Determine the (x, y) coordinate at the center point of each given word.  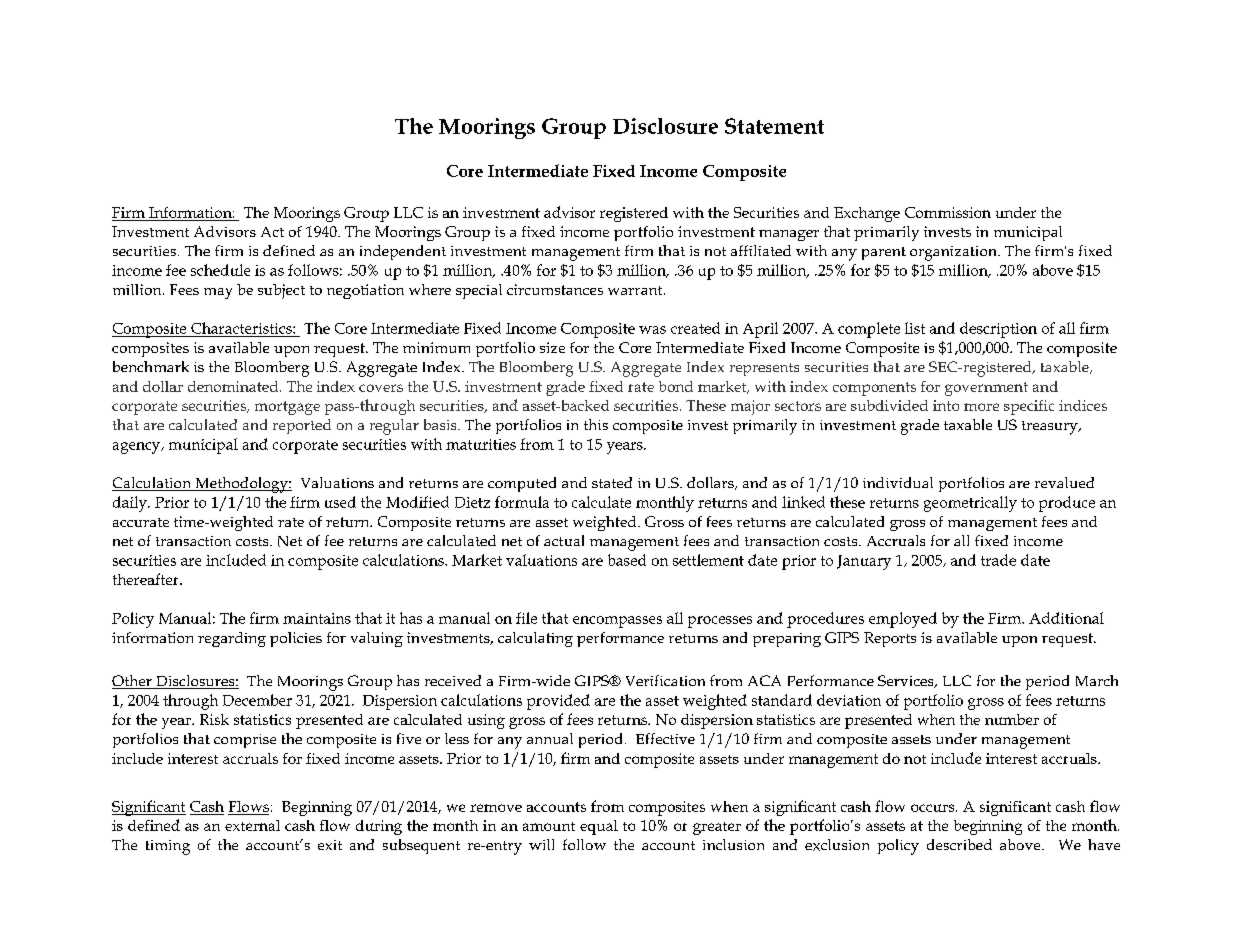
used (340, 502)
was (652, 330)
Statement (774, 126)
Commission (948, 212)
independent (403, 252)
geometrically (970, 504)
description (998, 330)
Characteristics (242, 328)
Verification (665, 680)
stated (612, 482)
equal (599, 827)
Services (907, 681)
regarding (232, 639)
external (252, 825)
